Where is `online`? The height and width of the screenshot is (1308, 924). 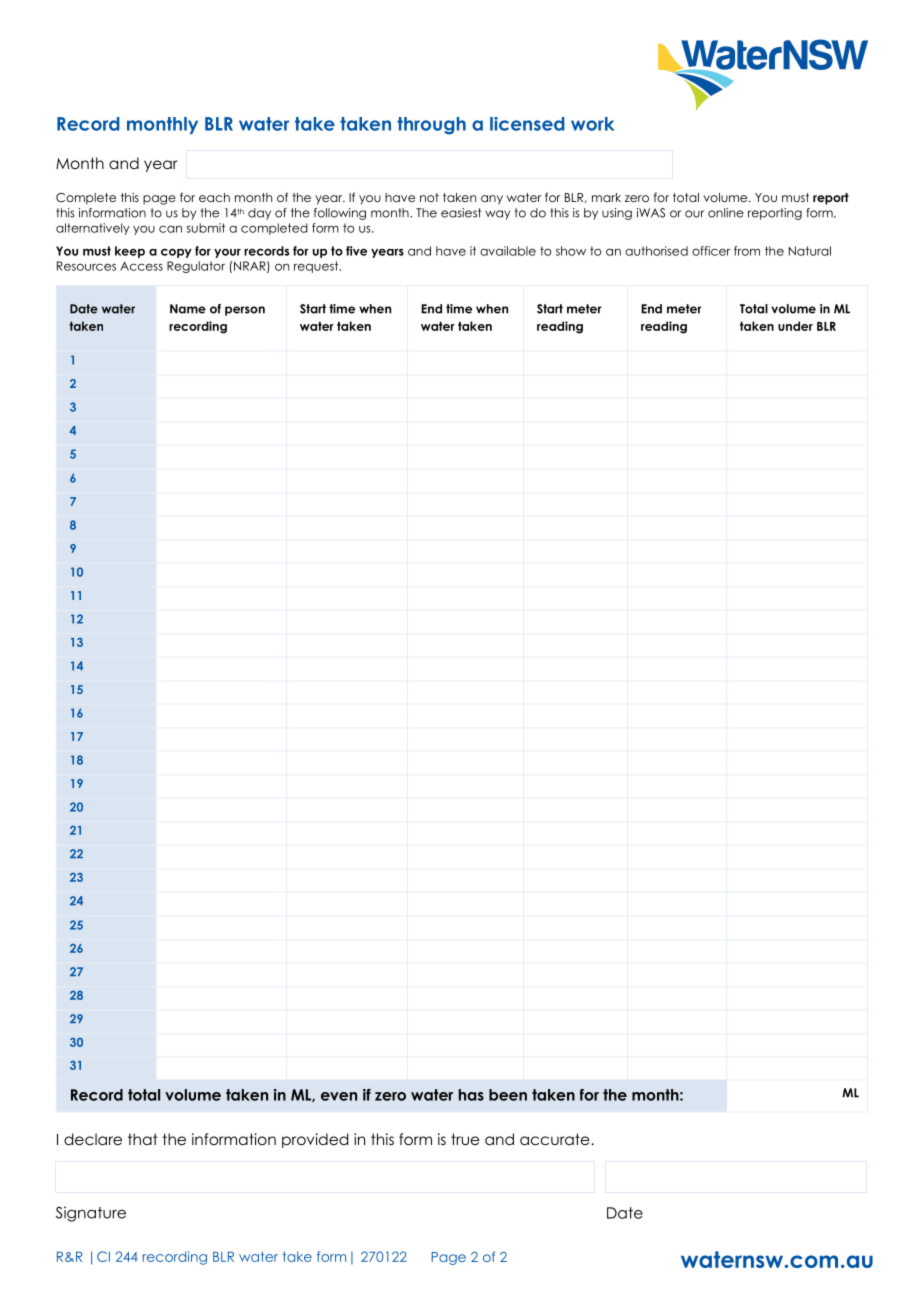 online is located at coordinates (726, 213).
